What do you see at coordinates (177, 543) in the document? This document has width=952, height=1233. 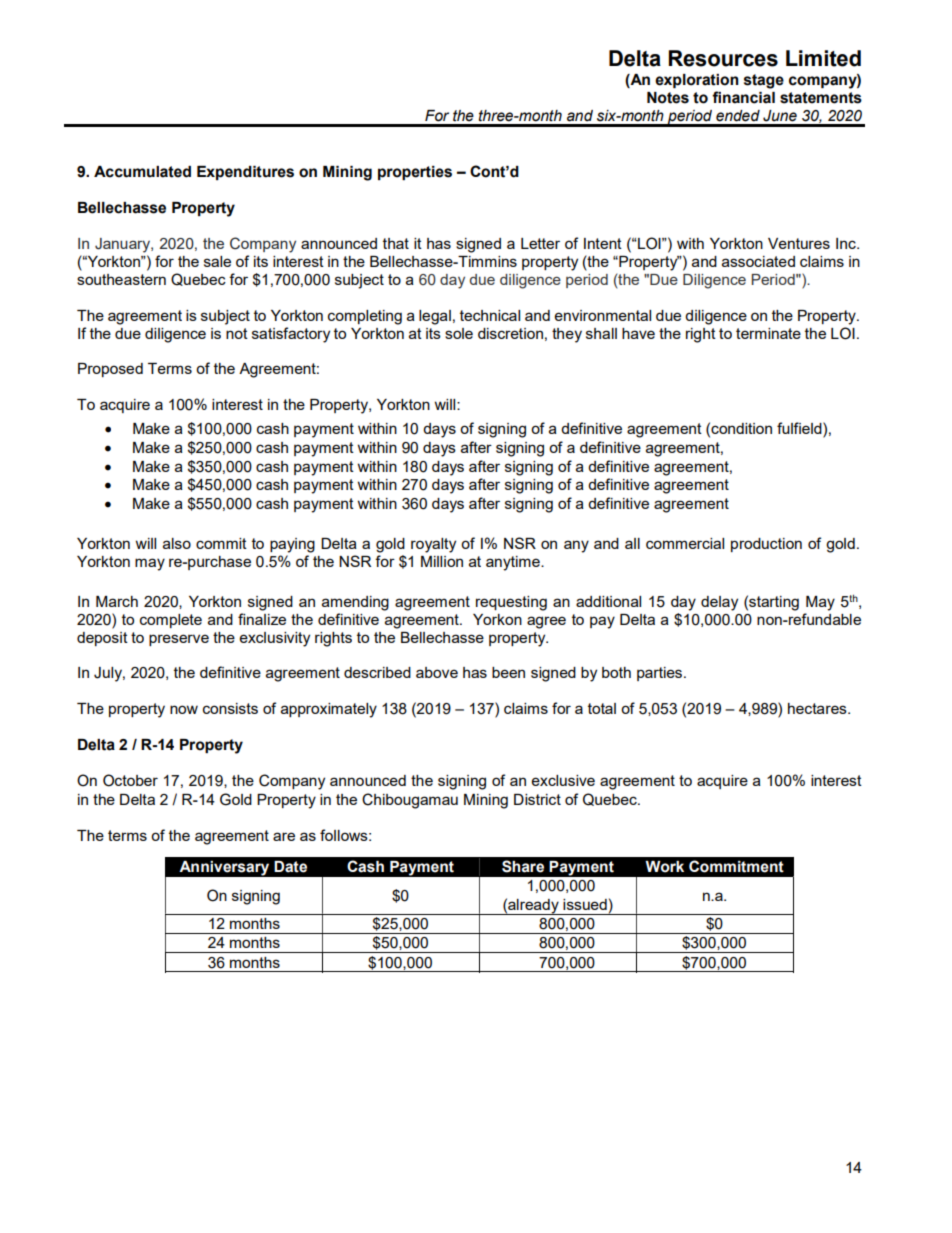 I see `also` at bounding box center [177, 543].
